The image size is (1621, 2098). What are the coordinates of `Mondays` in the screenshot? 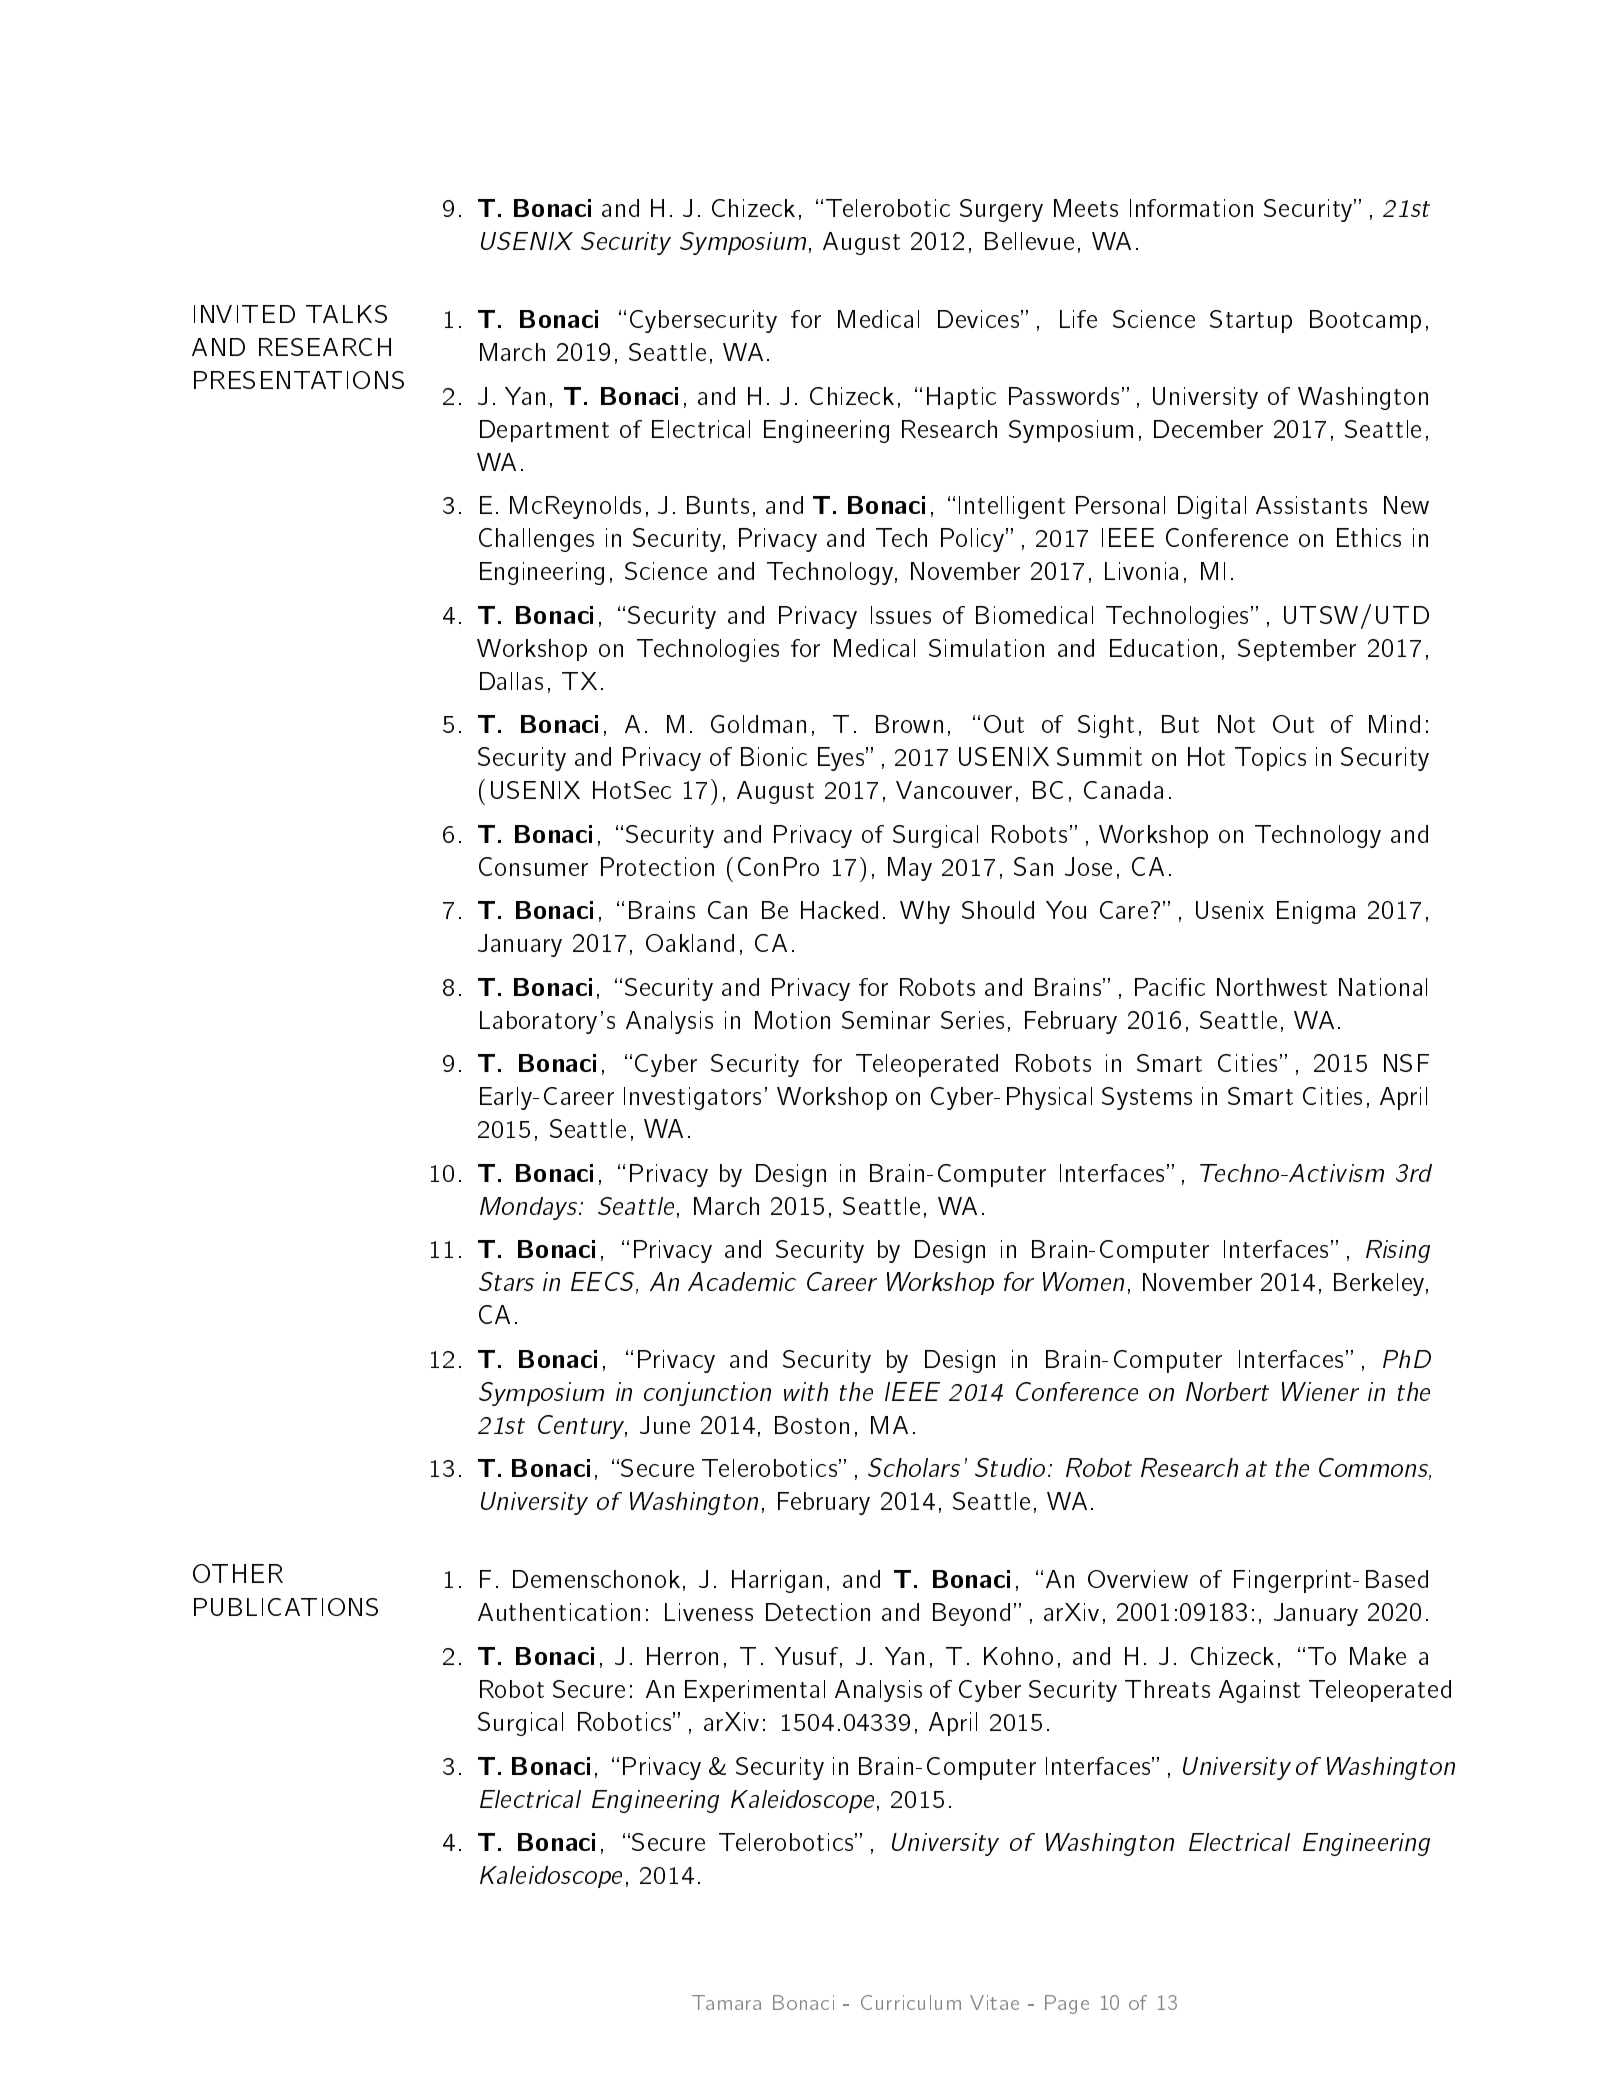 It's located at (530, 1208).
